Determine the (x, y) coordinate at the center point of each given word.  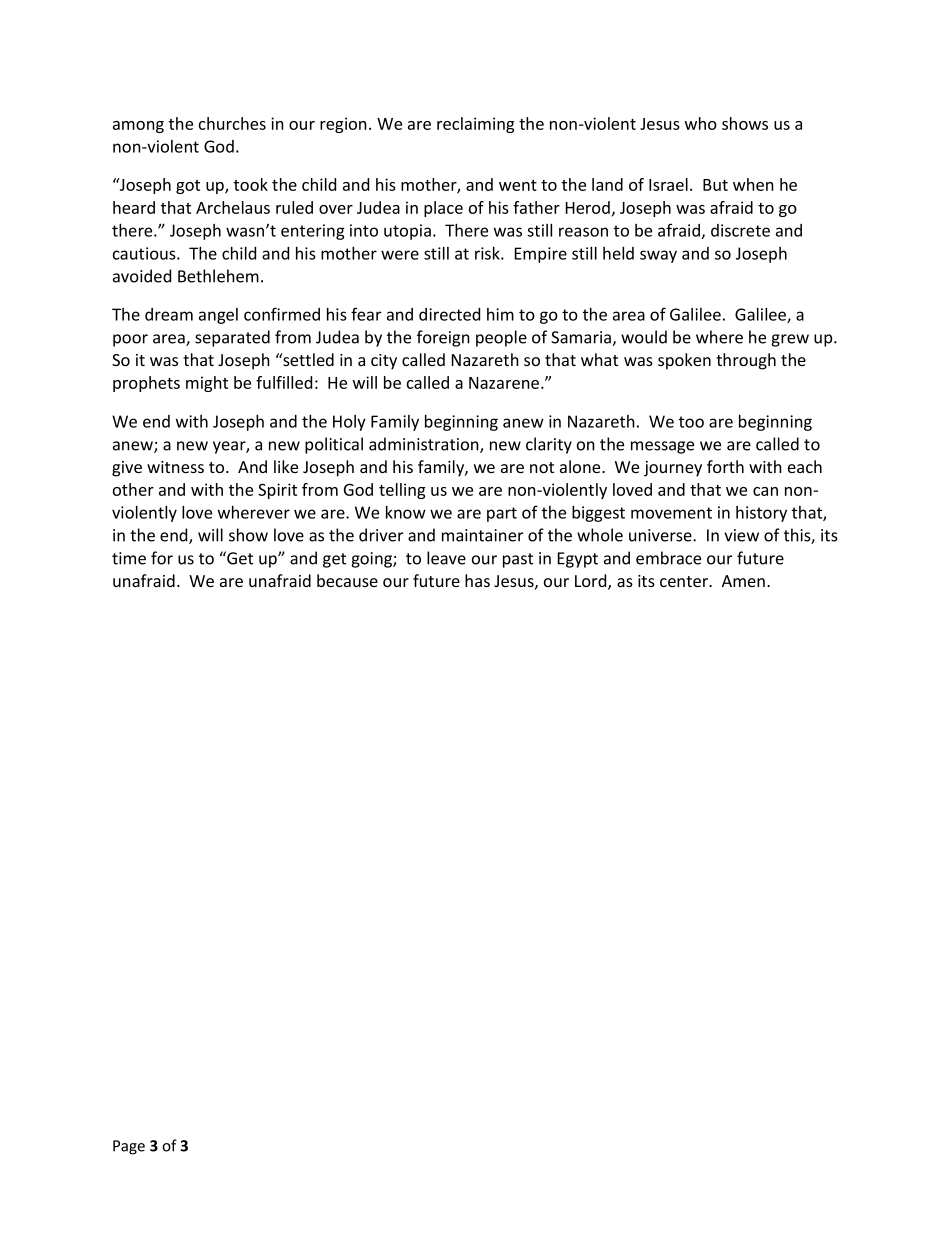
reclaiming (476, 125)
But (715, 185)
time (129, 558)
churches (232, 123)
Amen (743, 581)
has (477, 580)
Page (129, 1147)
